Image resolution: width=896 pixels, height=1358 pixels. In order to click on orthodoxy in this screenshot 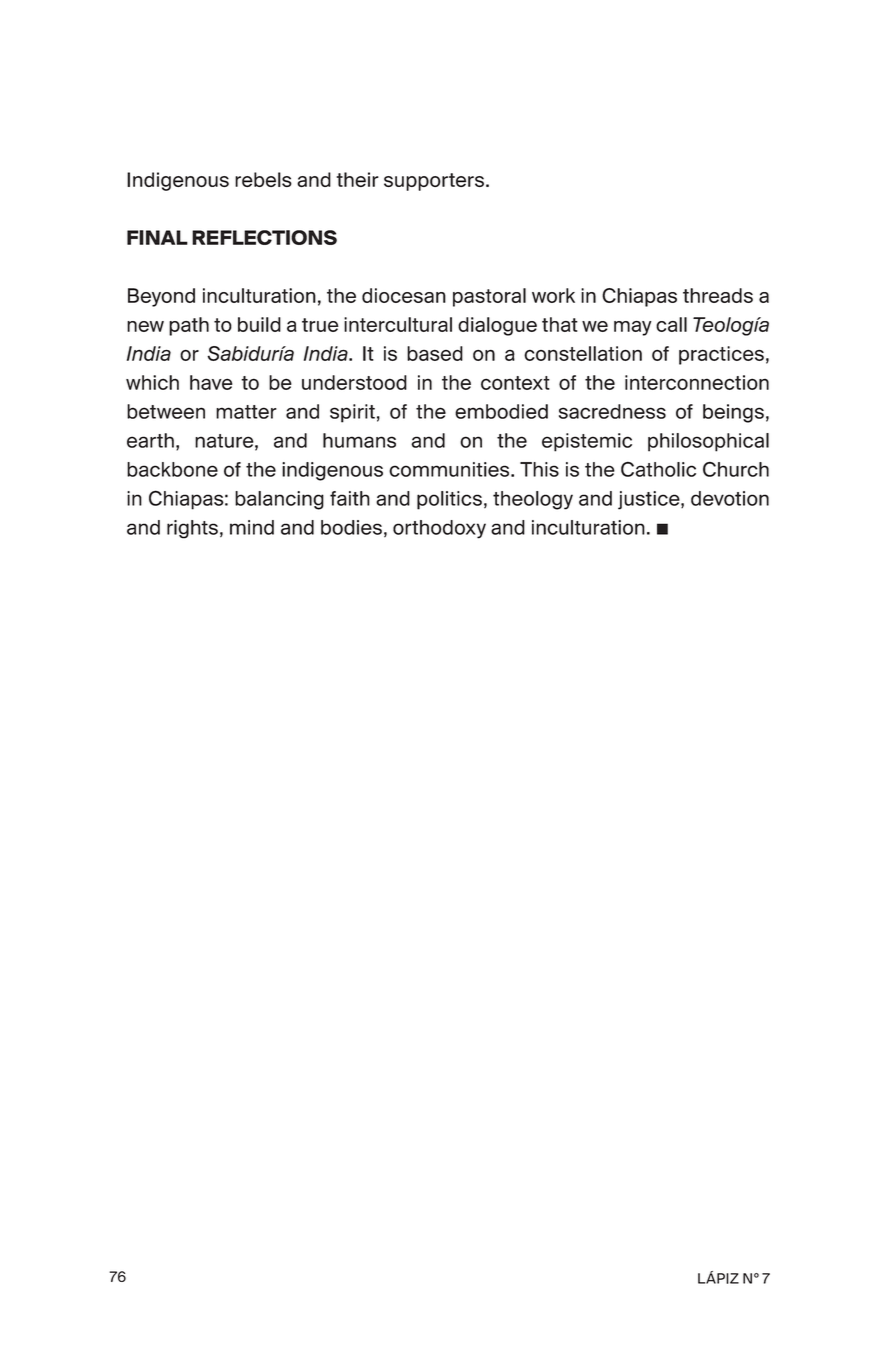, I will do `click(439, 529)`.
